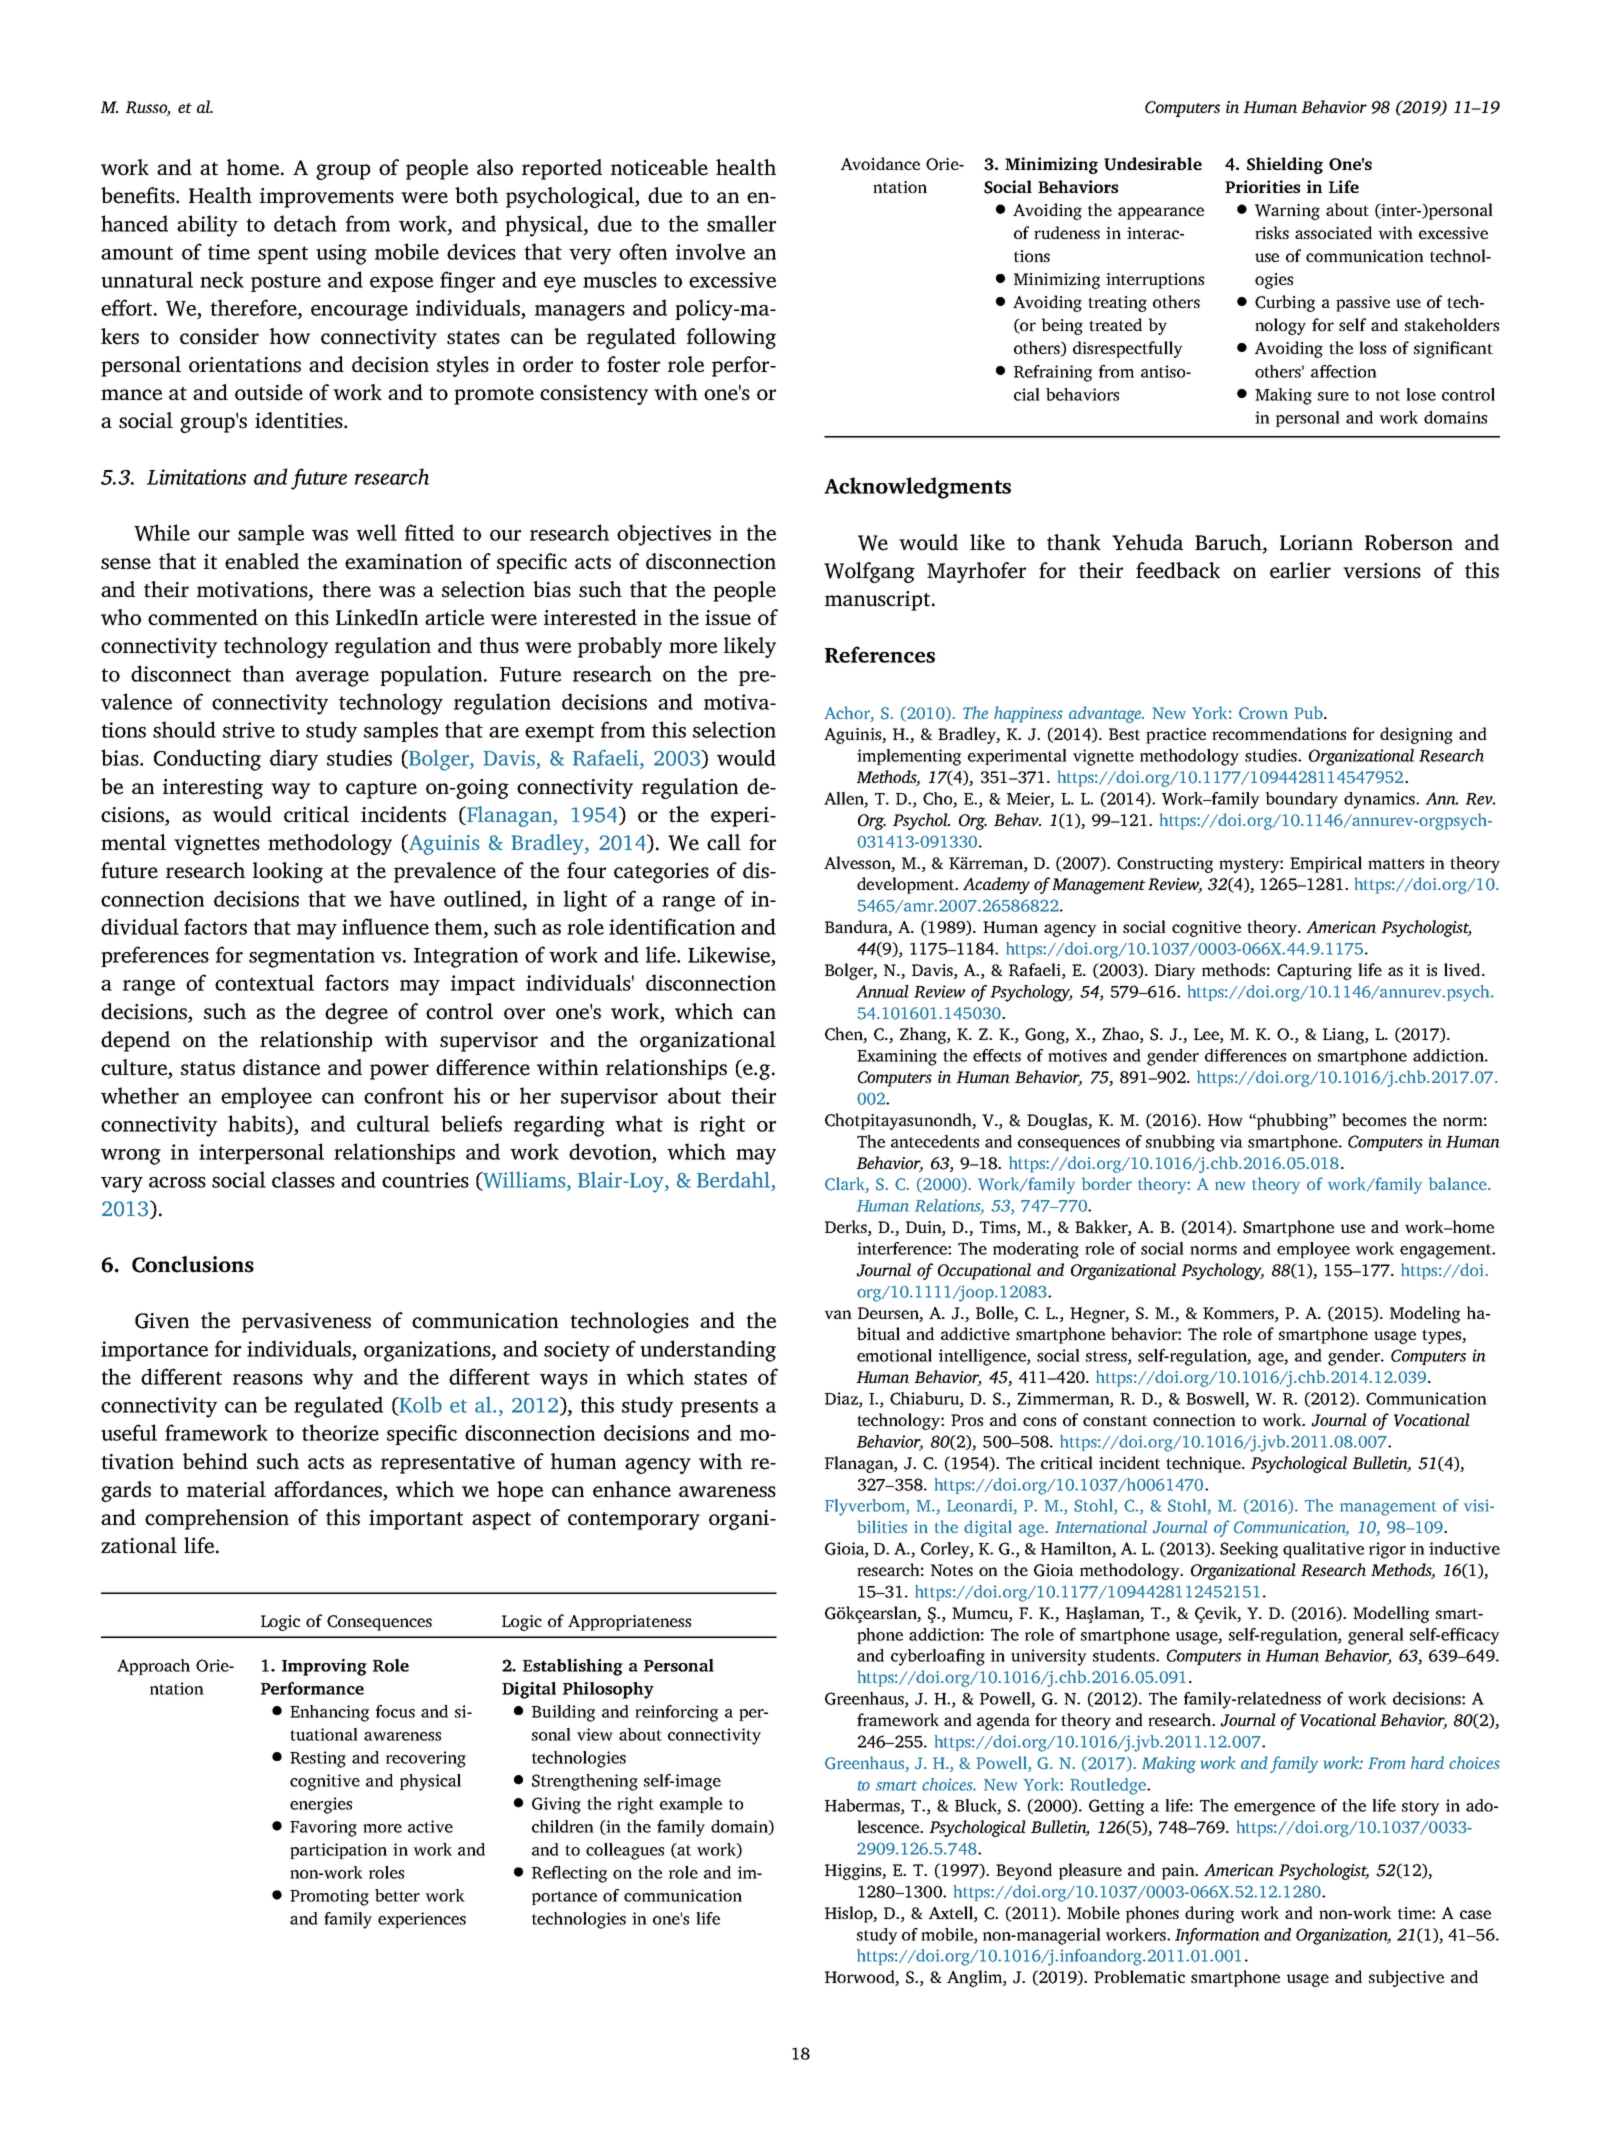 This screenshot has width=1601, height=2134. Describe the element at coordinates (217, 1519) in the screenshot. I see `comprehension` at that location.
